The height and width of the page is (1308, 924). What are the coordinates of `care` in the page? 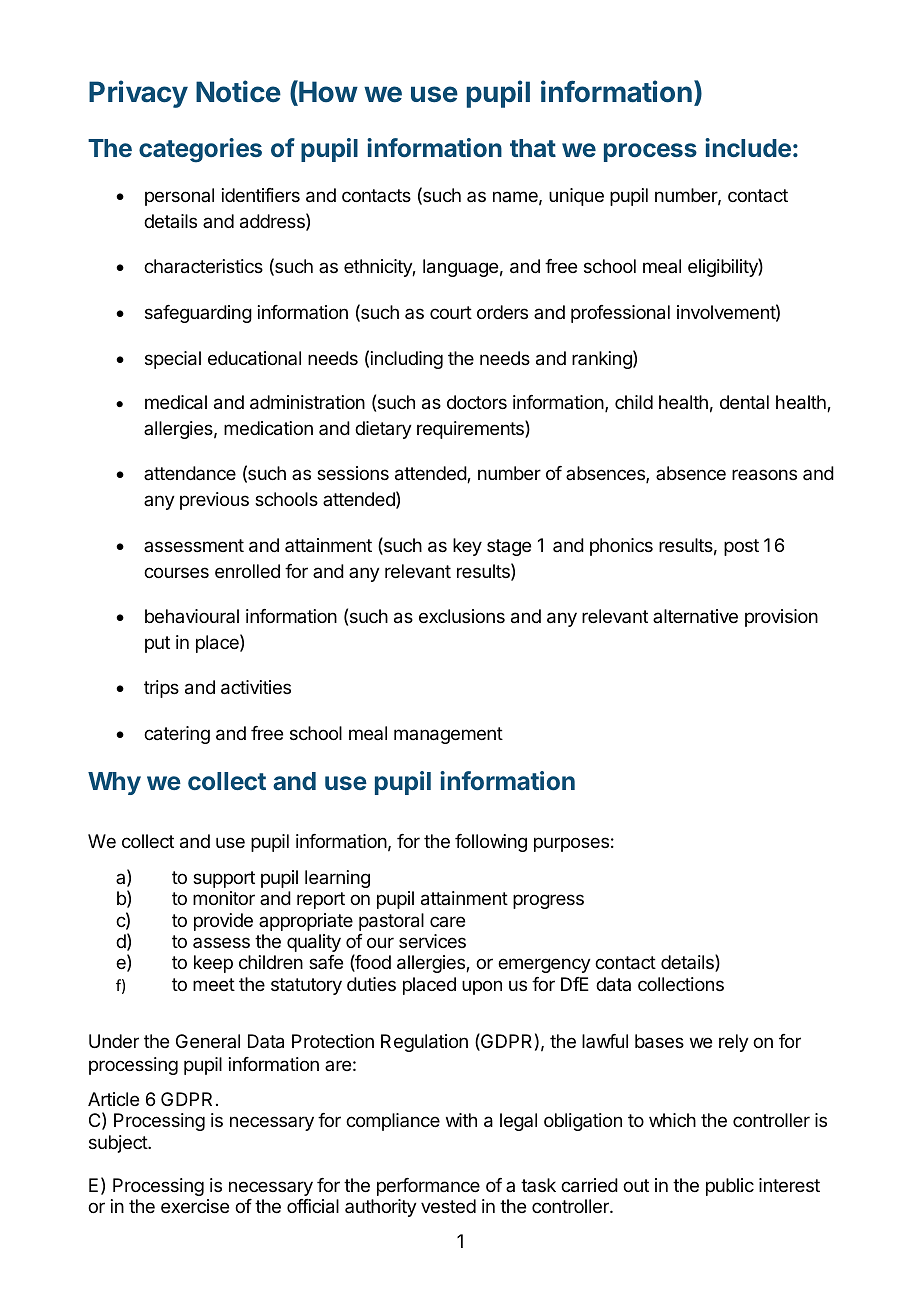 It's located at (447, 921).
